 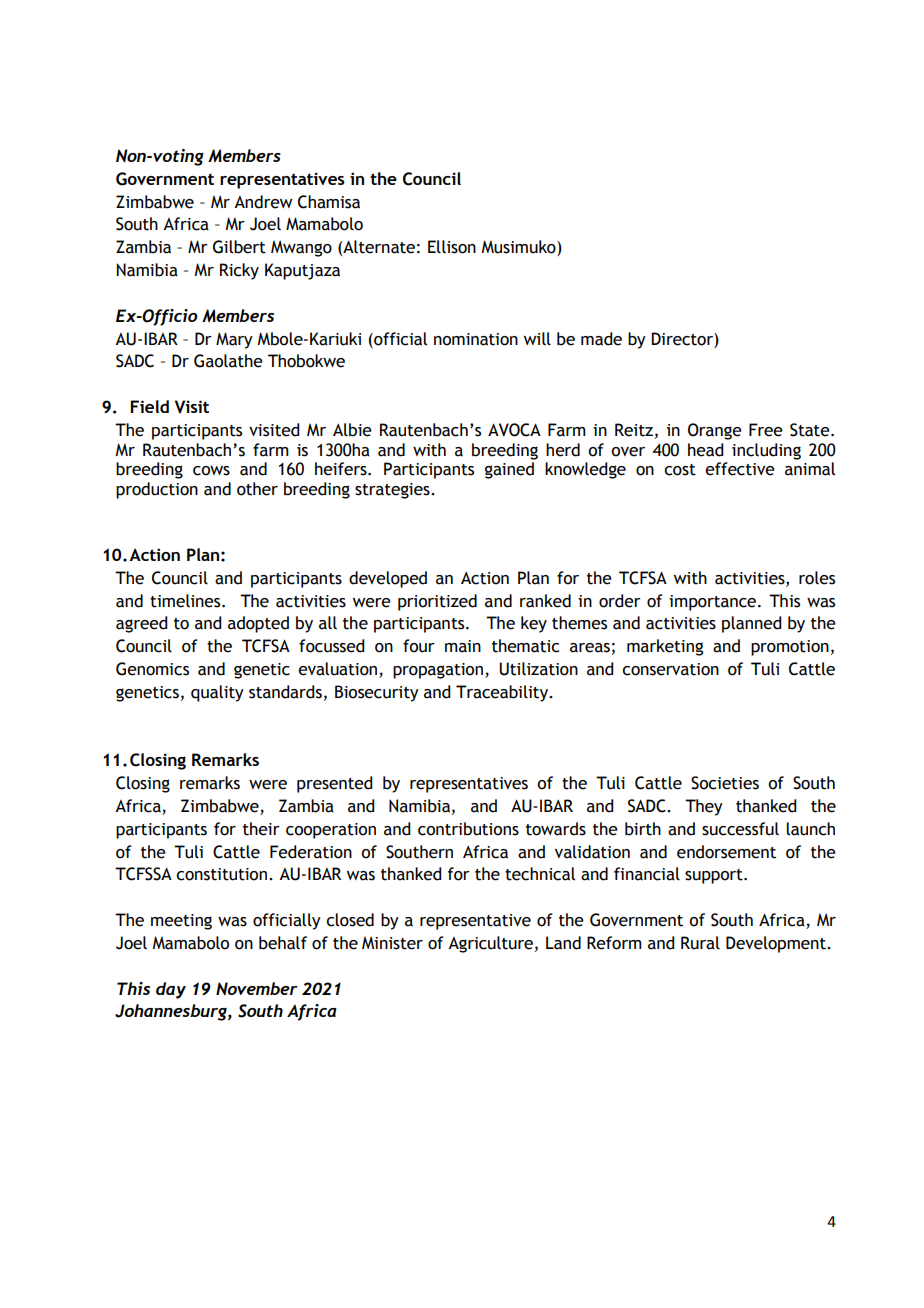 What do you see at coordinates (239, 247) in the image?
I see `Gilbert` at bounding box center [239, 247].
